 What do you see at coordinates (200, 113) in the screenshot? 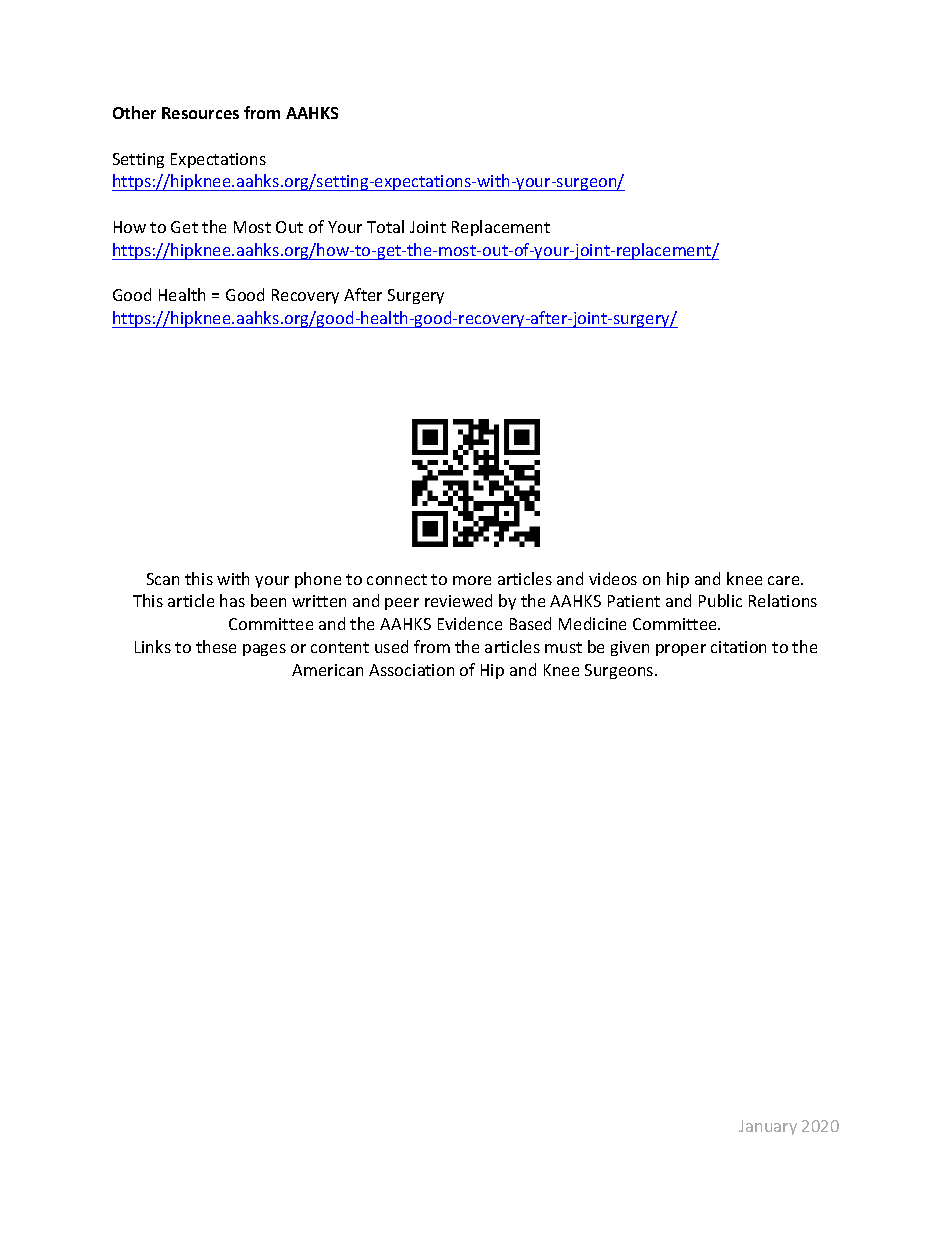
I see `Resources` at bounding box center [200, 113].
